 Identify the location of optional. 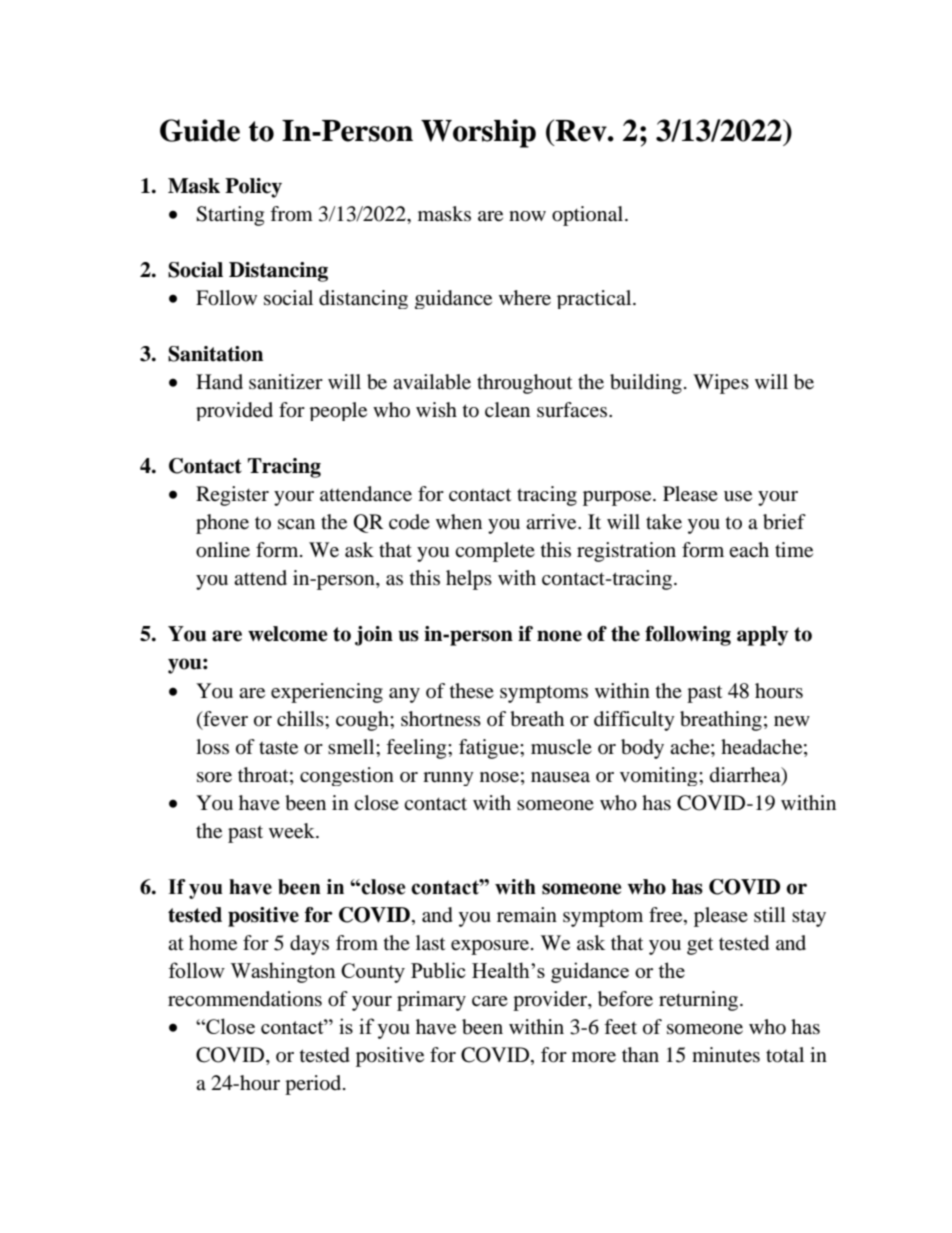
(589, 216).
